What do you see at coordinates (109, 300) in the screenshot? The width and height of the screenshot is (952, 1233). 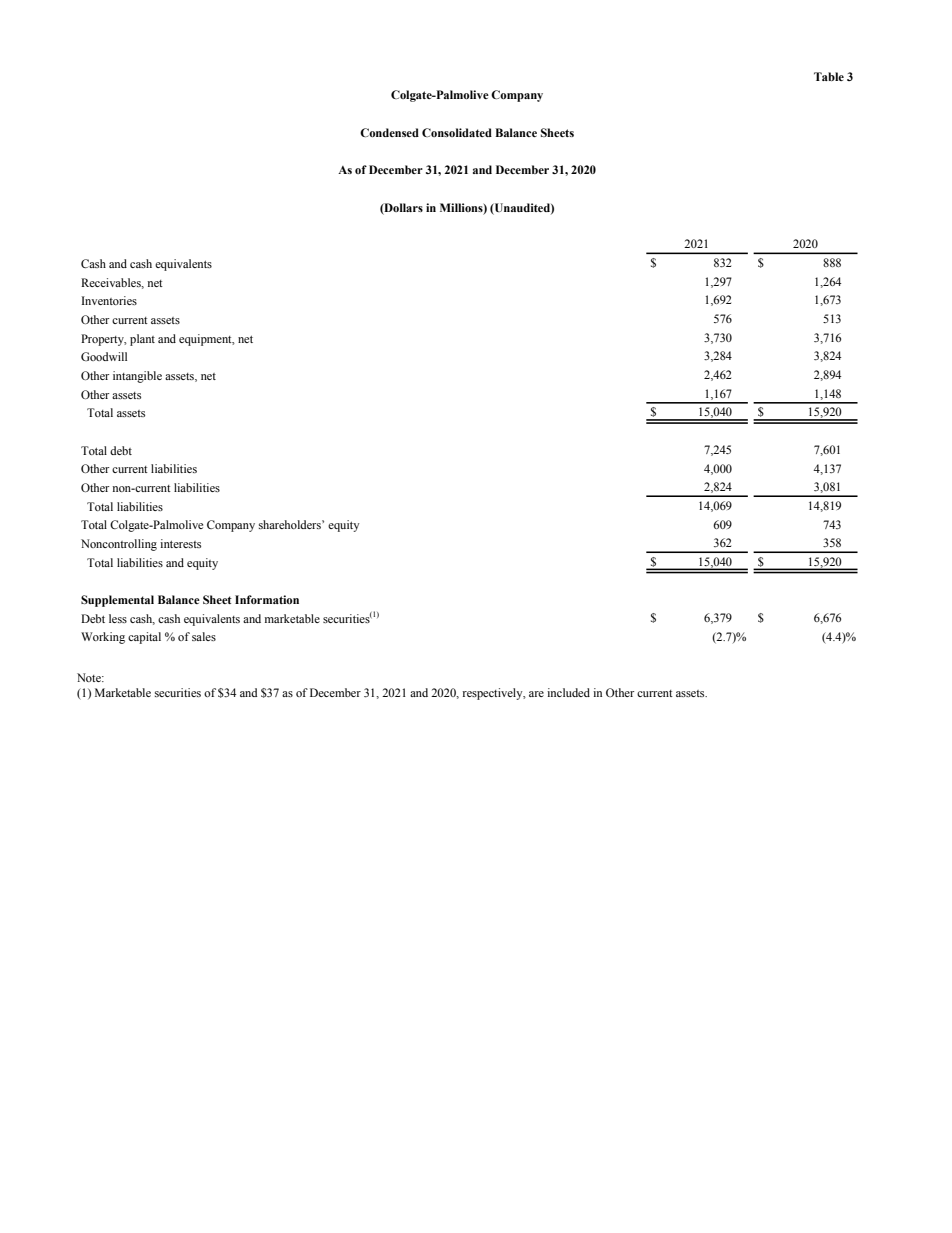 I see `Inventories` at bounding box center [109, 300].
